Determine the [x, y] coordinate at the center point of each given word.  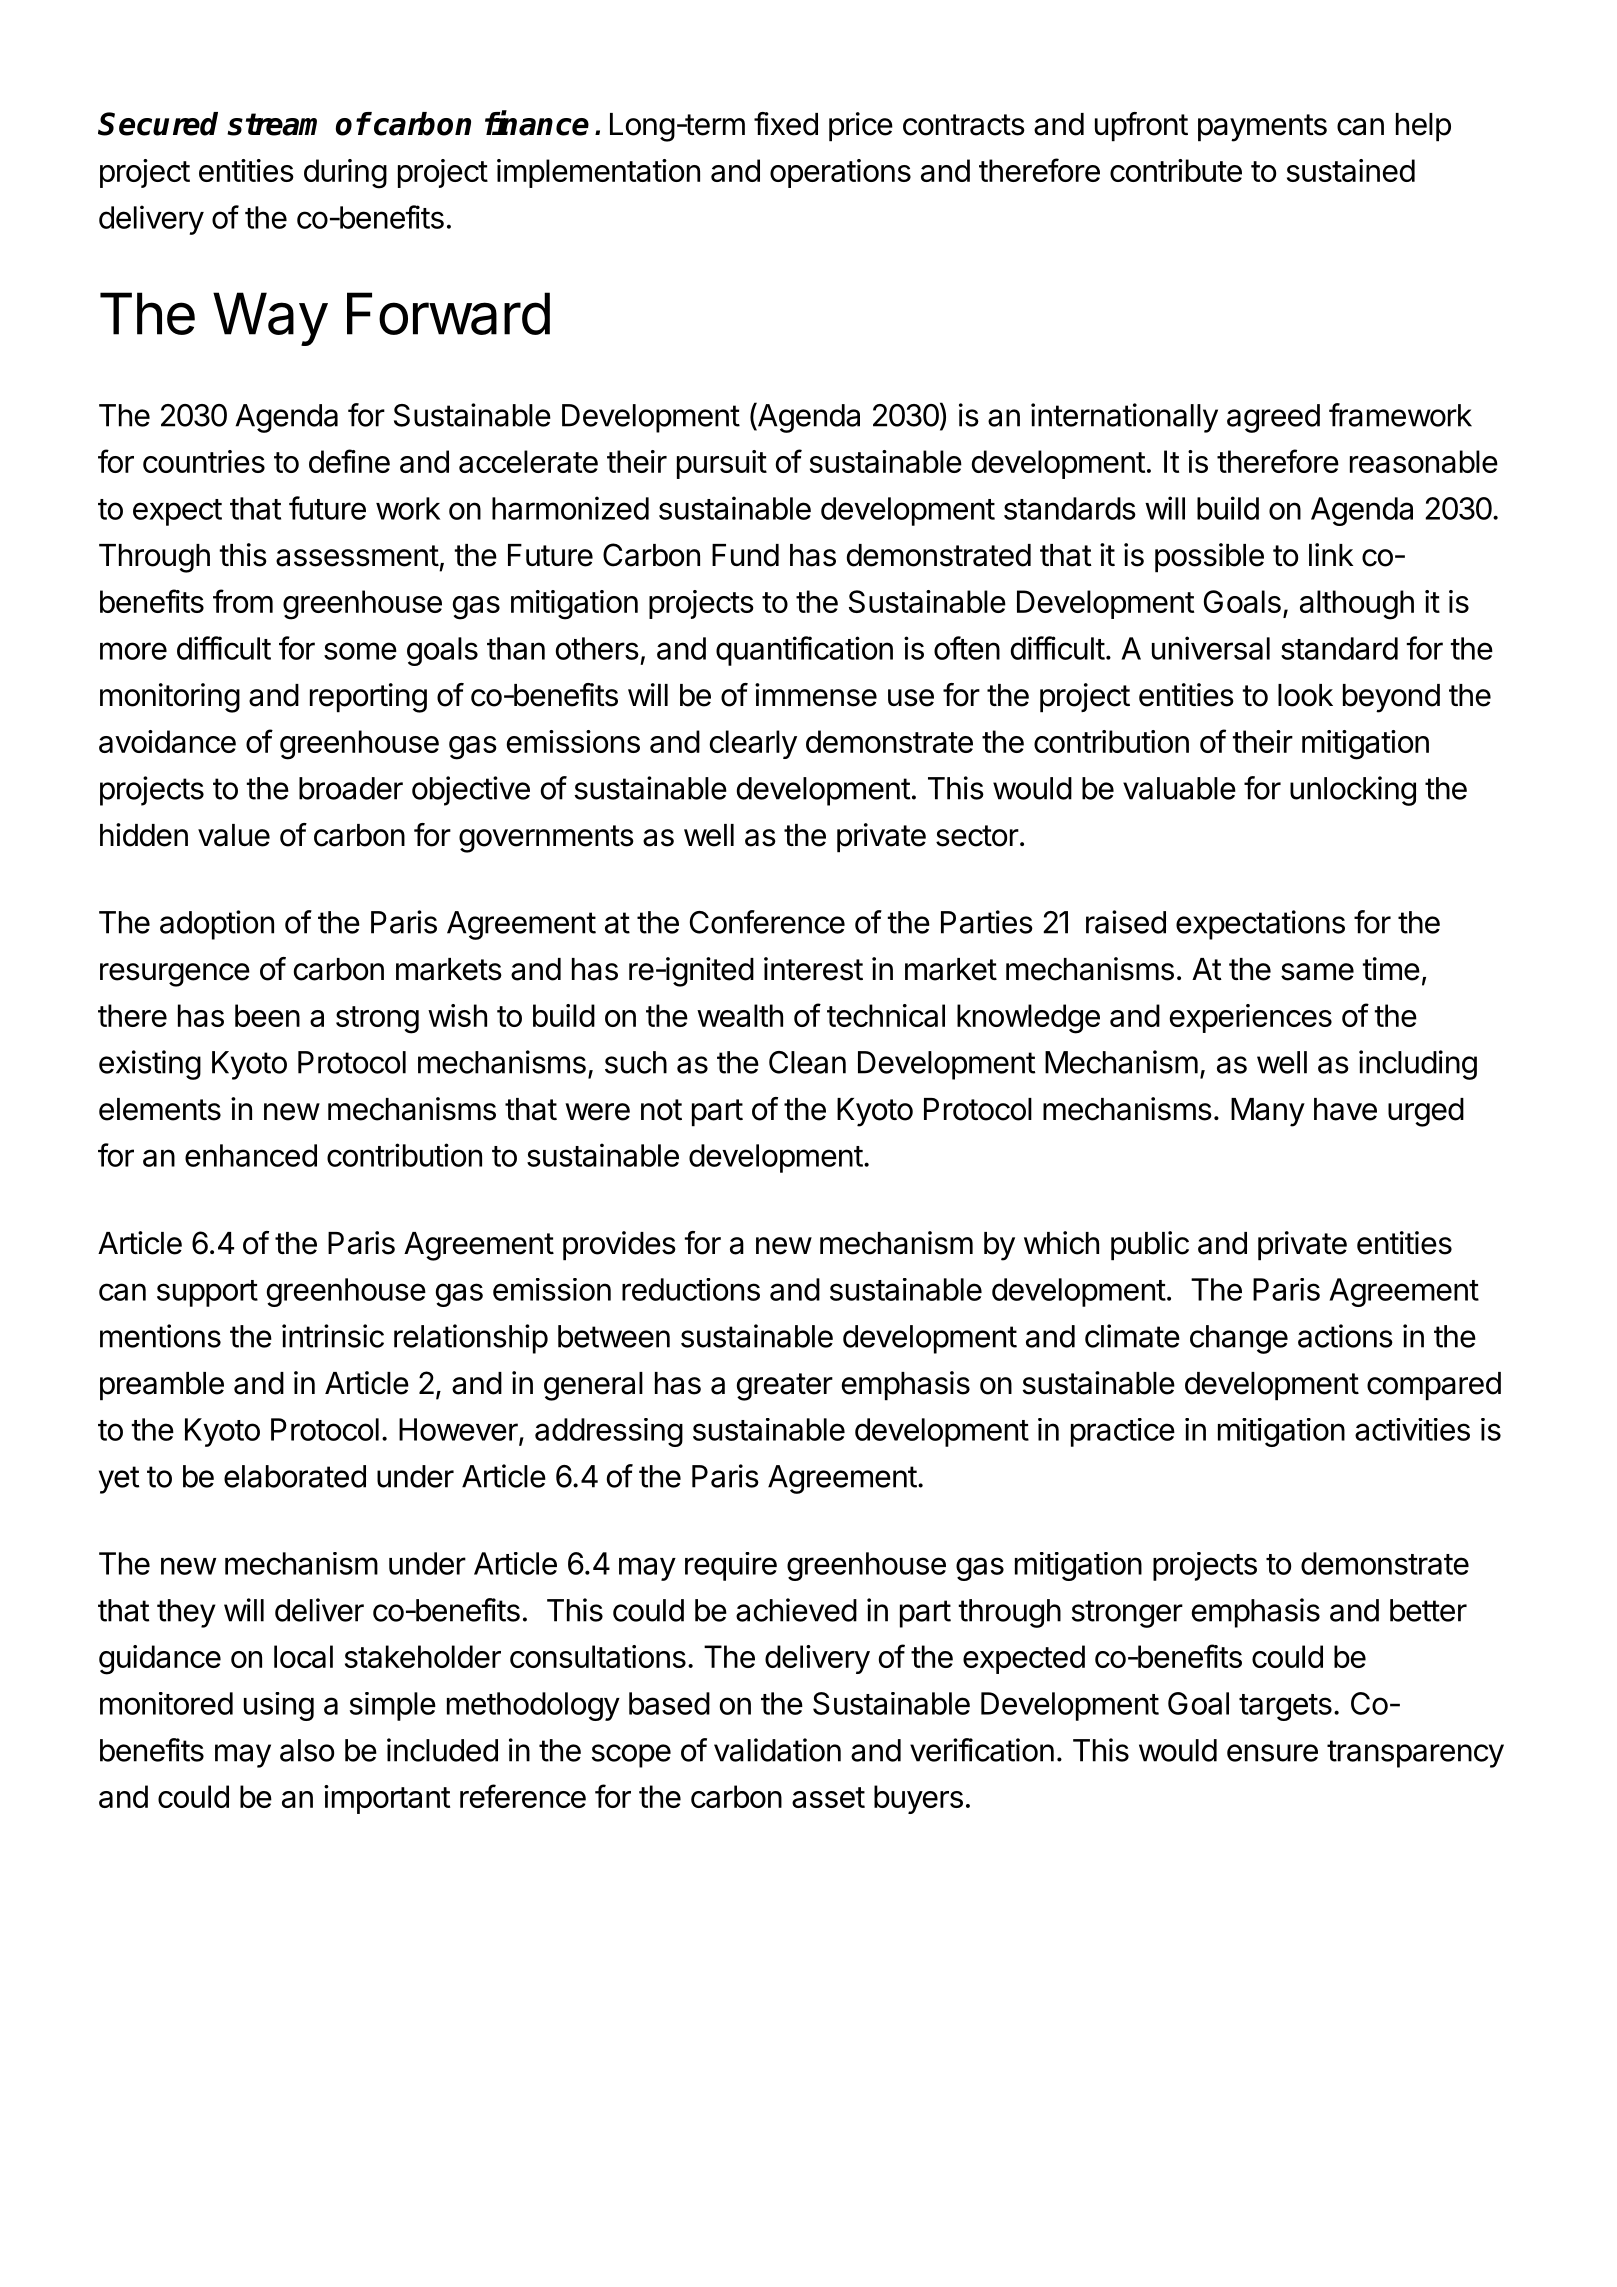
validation [777, 1750]
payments [1262, 128]
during [345, 174]
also [307, 1750]
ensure [1272, 1753]
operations [840, 173]
